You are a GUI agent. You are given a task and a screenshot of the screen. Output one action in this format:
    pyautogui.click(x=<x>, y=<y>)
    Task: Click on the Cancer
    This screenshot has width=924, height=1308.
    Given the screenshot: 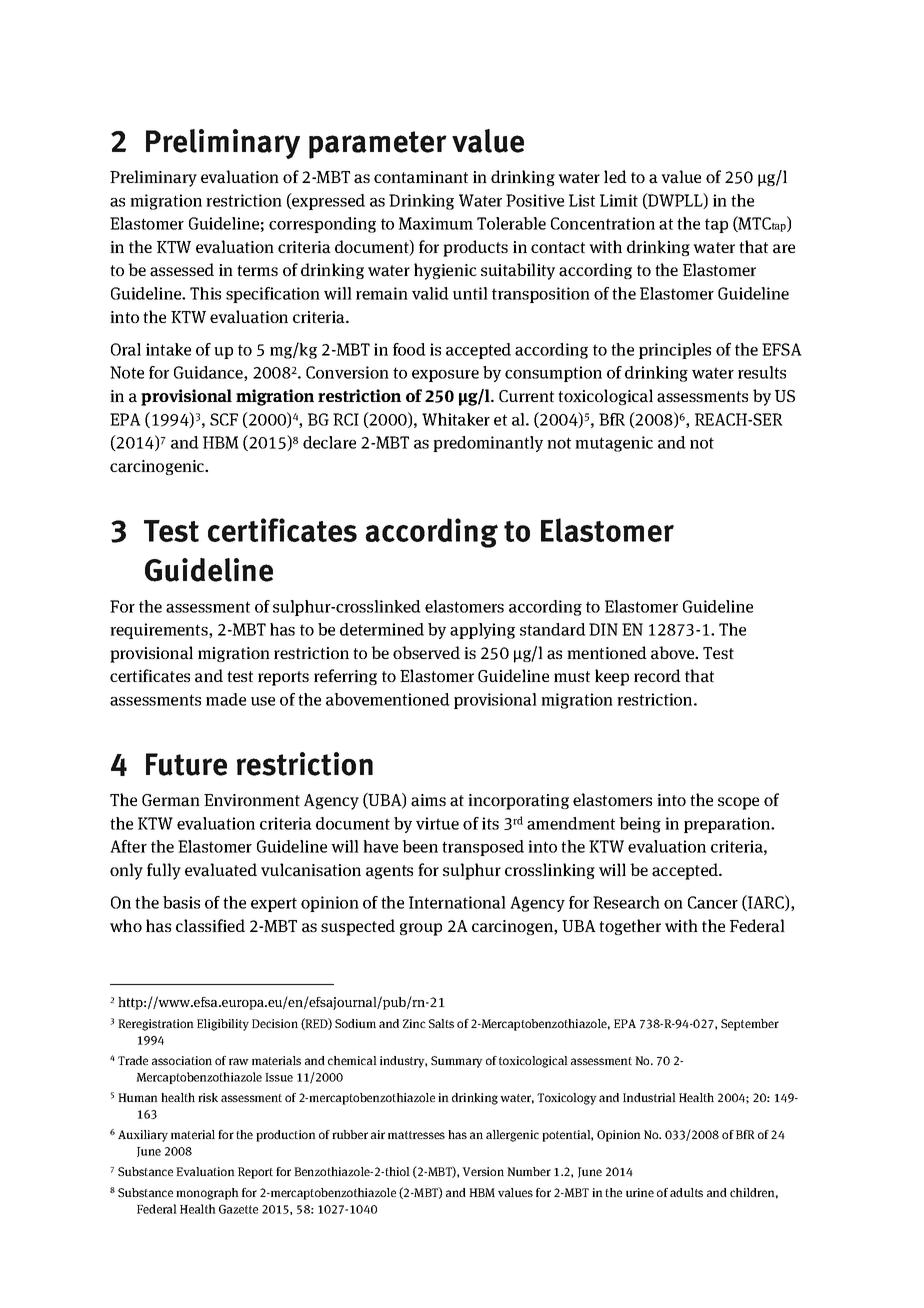 What is the action you would take?
    pyautogui.click(x=713, y=902)
